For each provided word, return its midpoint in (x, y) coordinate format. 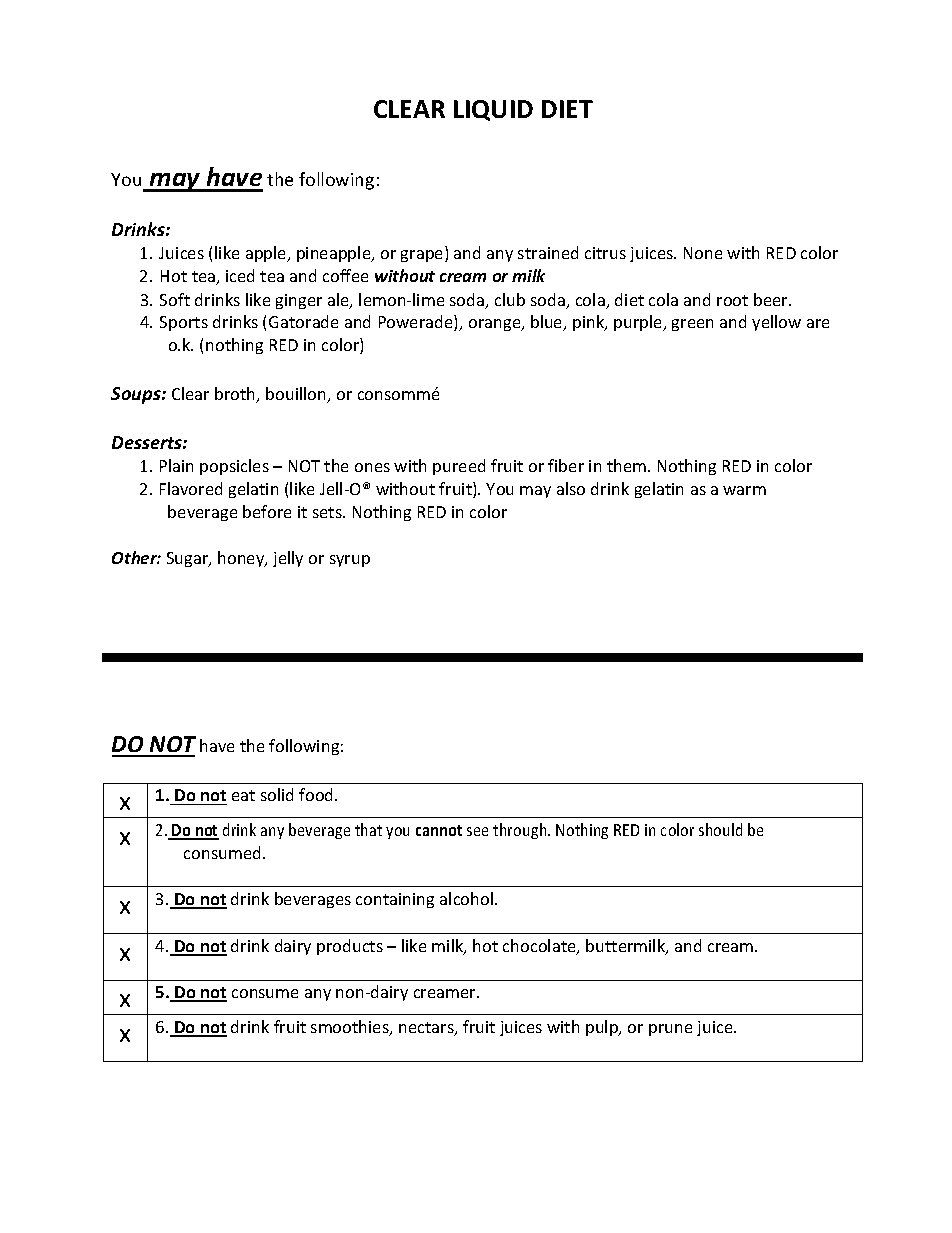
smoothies (351, 1028)
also (571, 488)
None (703, 253)
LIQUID (493, 110)
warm (744, 490)
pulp (603, 1028)
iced (240, 275)
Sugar (189, 559)
